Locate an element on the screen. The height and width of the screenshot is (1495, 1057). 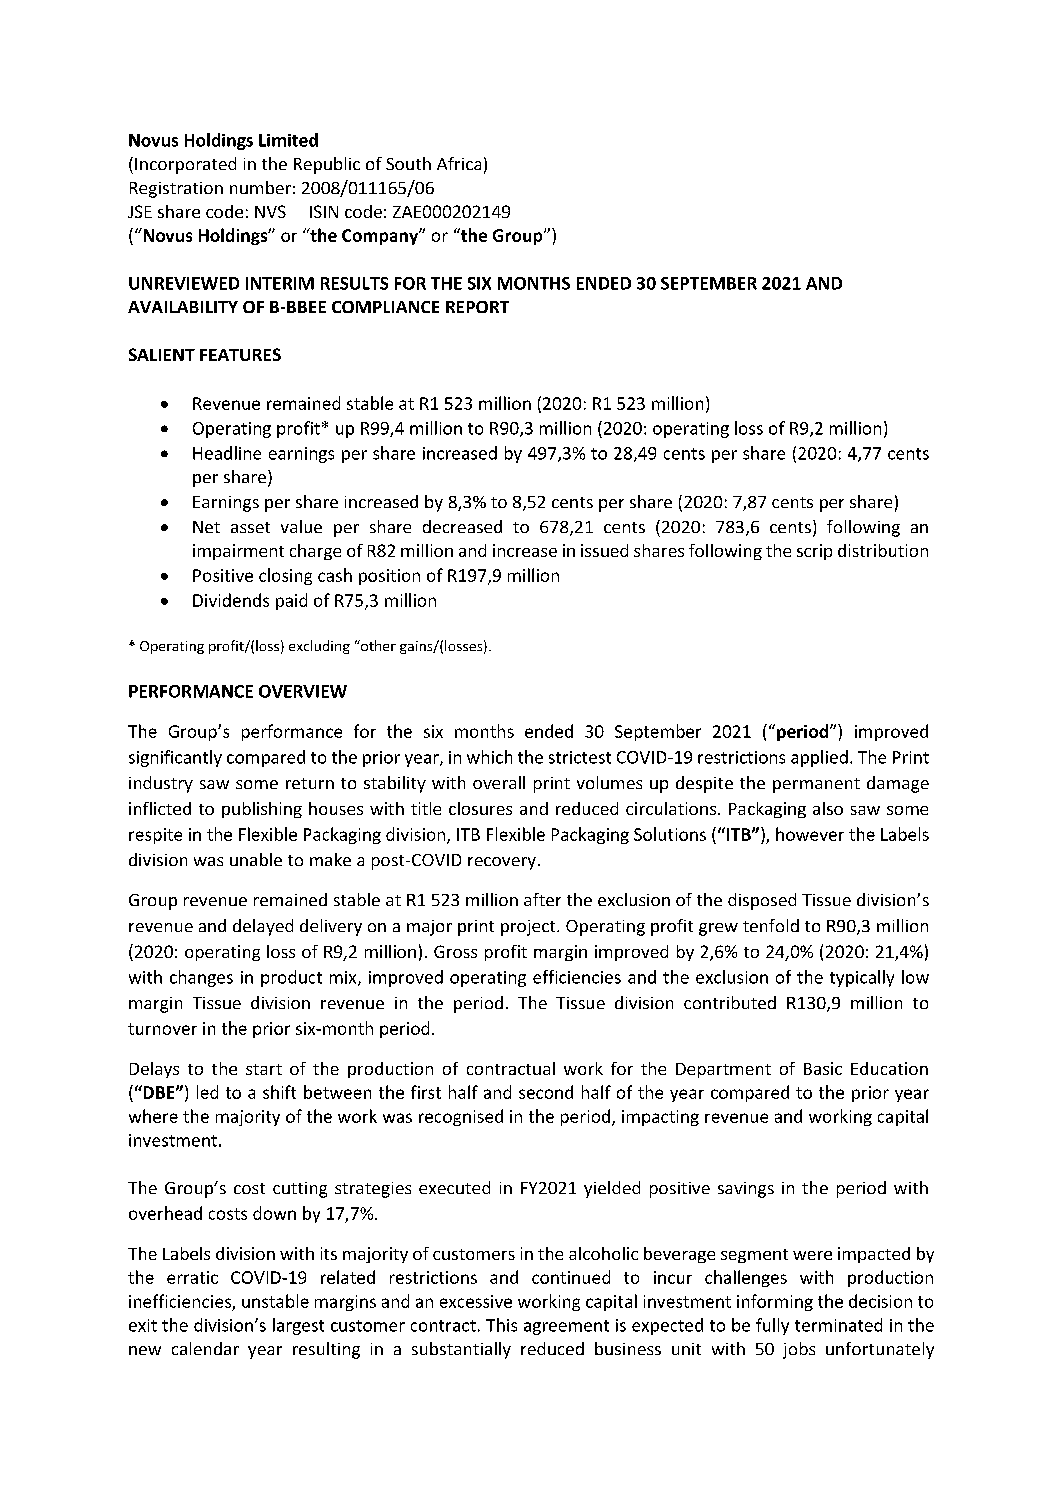
scrip is located at coordinates (814, 552).
